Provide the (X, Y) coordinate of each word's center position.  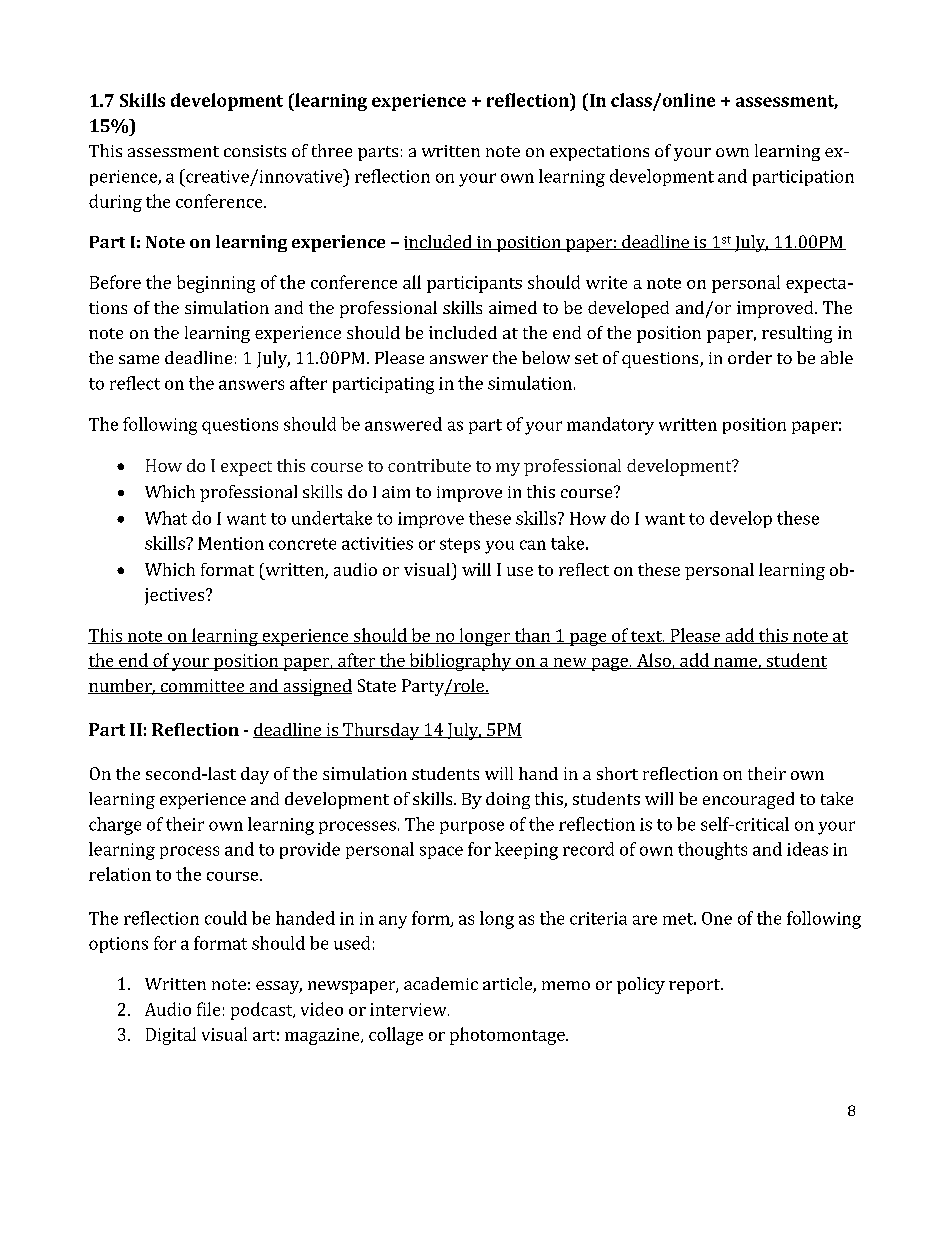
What (166, 518)
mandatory (610, 426)
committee (202, 686)
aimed (513, 307)
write (606, 282)
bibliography (460, 662)
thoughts (712, 851)
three (332, 150)
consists (255, 151)
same (139, 359)
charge (115, 826)
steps (460, 545)
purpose (472, 827)
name (735, 663)
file (208, 1009)
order (750, 357)
